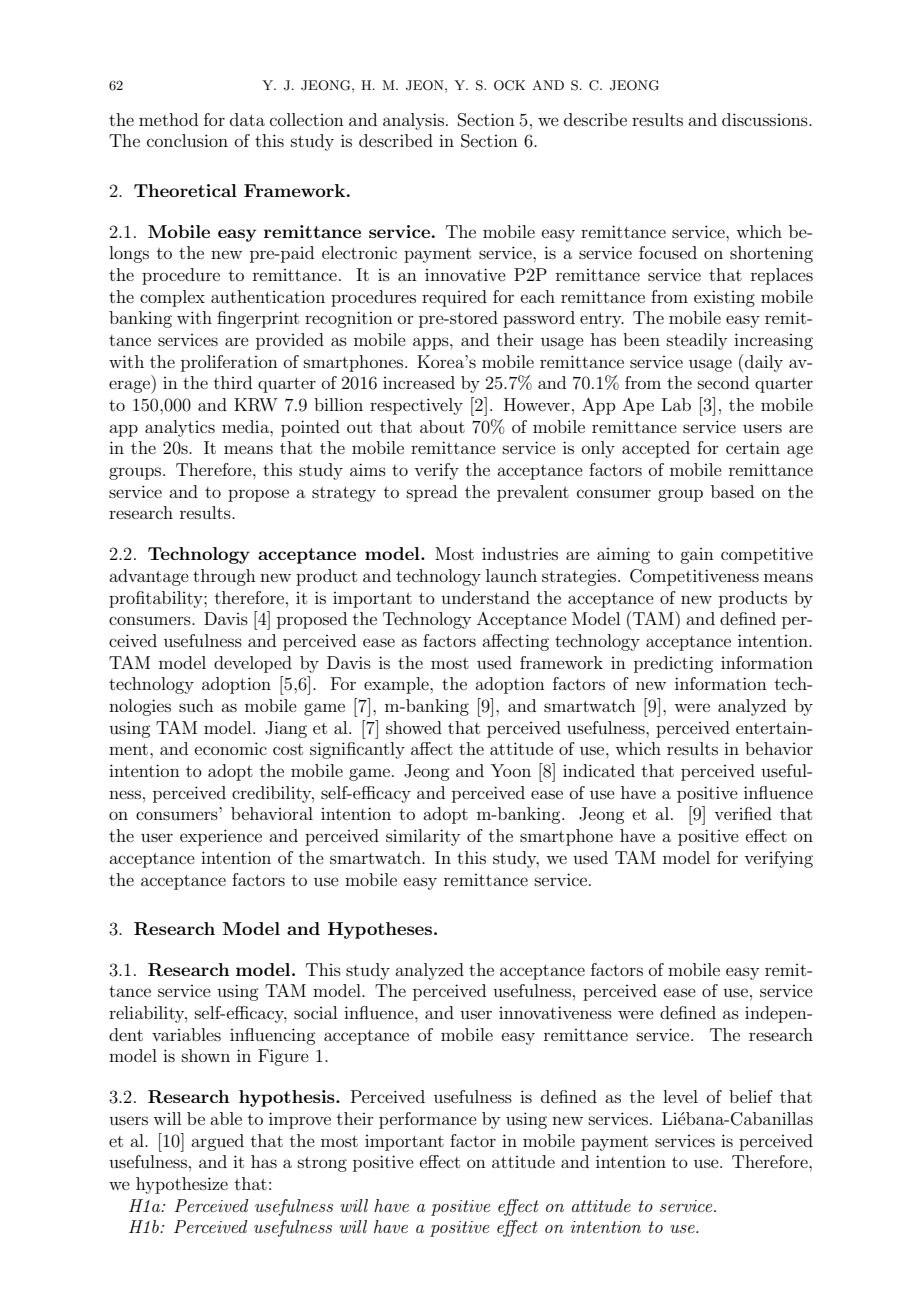 The image size is (924, 1308). Describe the element at coordinates (217, 1142) in the document. I see `argued` at that location.
